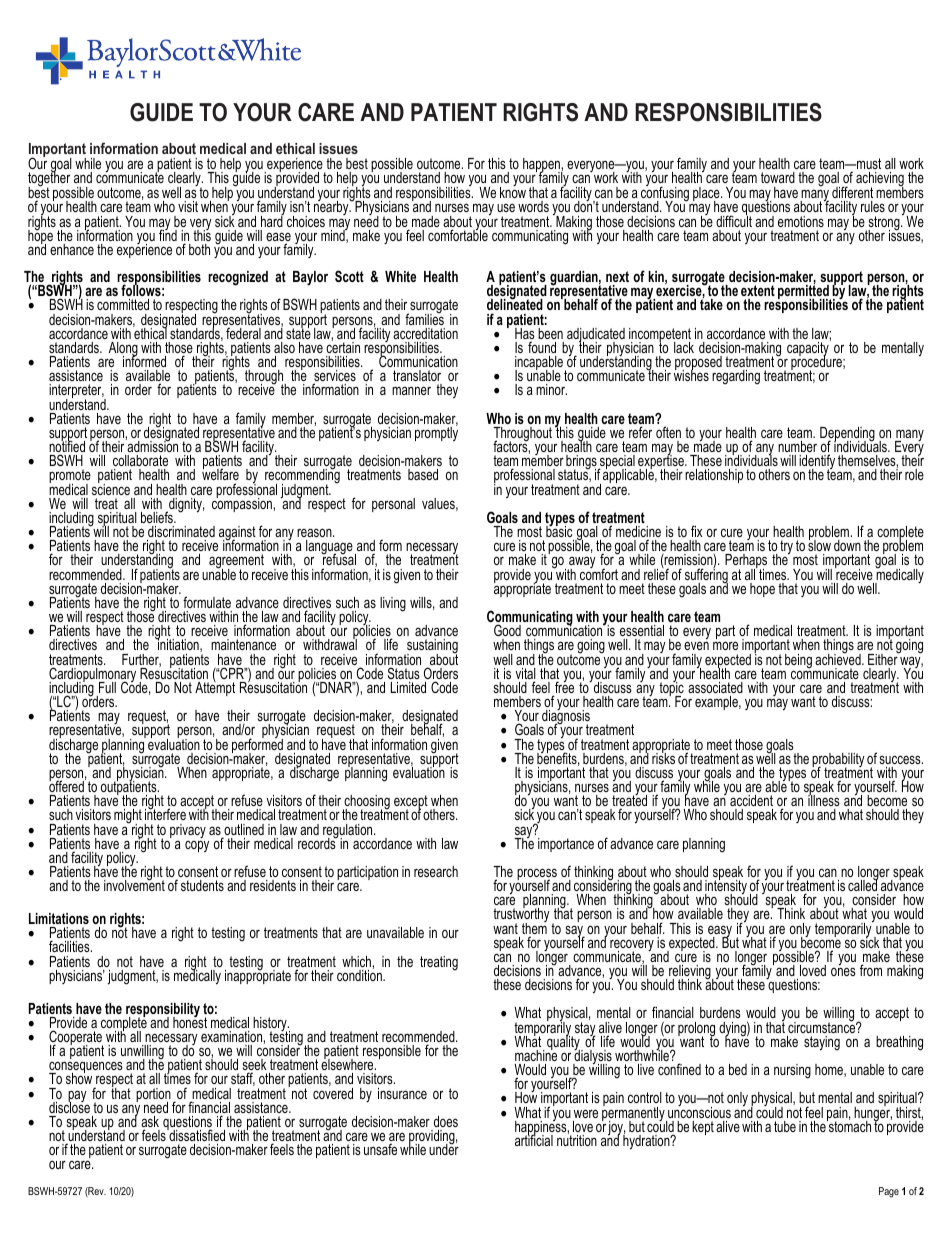 The image size is (952, 1233). I want to click on Attempt, so click(215, 688).
